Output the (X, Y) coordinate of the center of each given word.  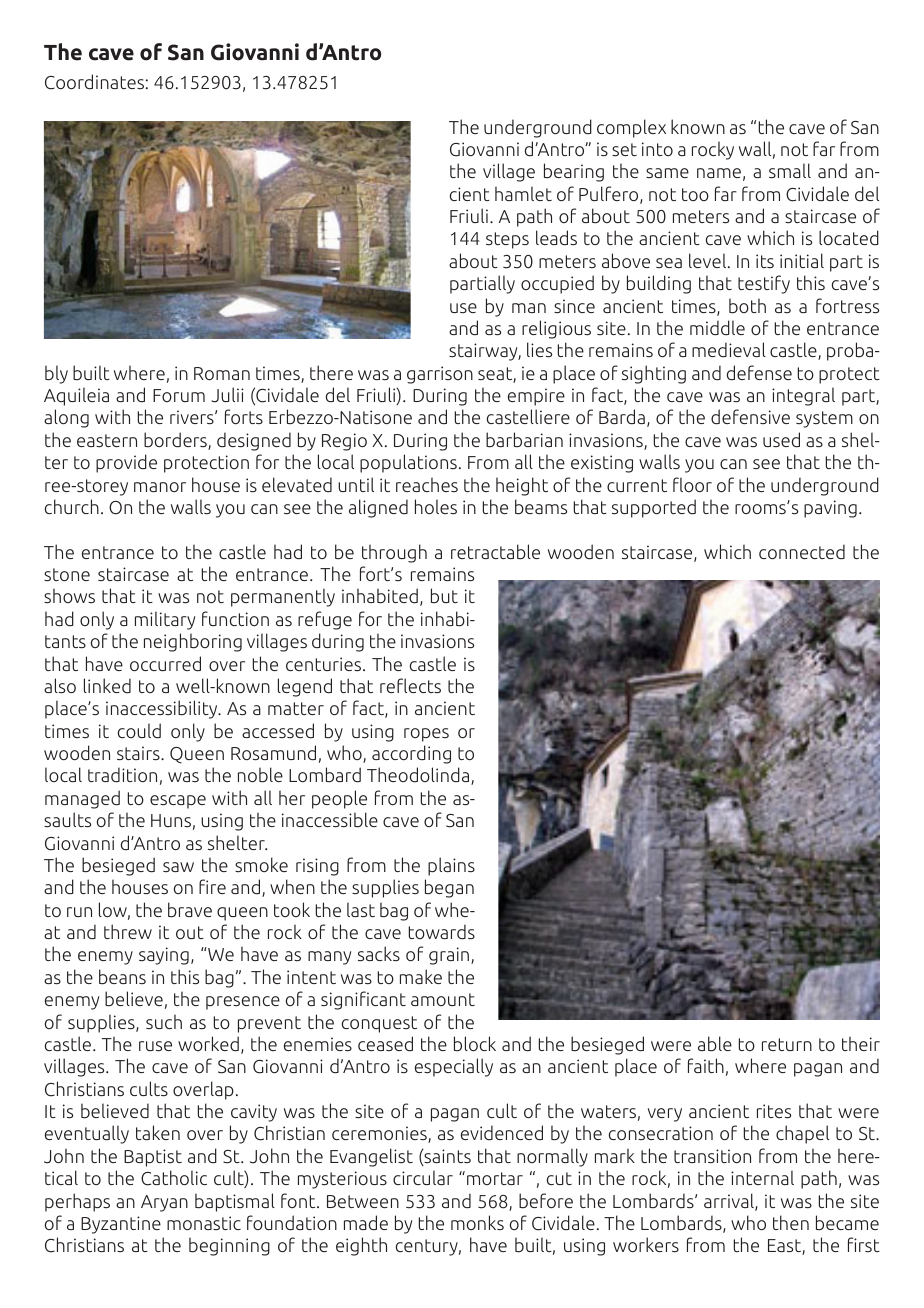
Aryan (164, 1203)
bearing (574, 172)
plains (451, 866)
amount (443, 999)
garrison (440, 375)
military (165, 620)
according (411, 754)
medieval (729, 349)
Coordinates (94, 82)
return (787, 1044)
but (444, 595)
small (790, 170)
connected (802, 551)
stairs (139, 753)
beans (122, 977)
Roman (222, 373)
